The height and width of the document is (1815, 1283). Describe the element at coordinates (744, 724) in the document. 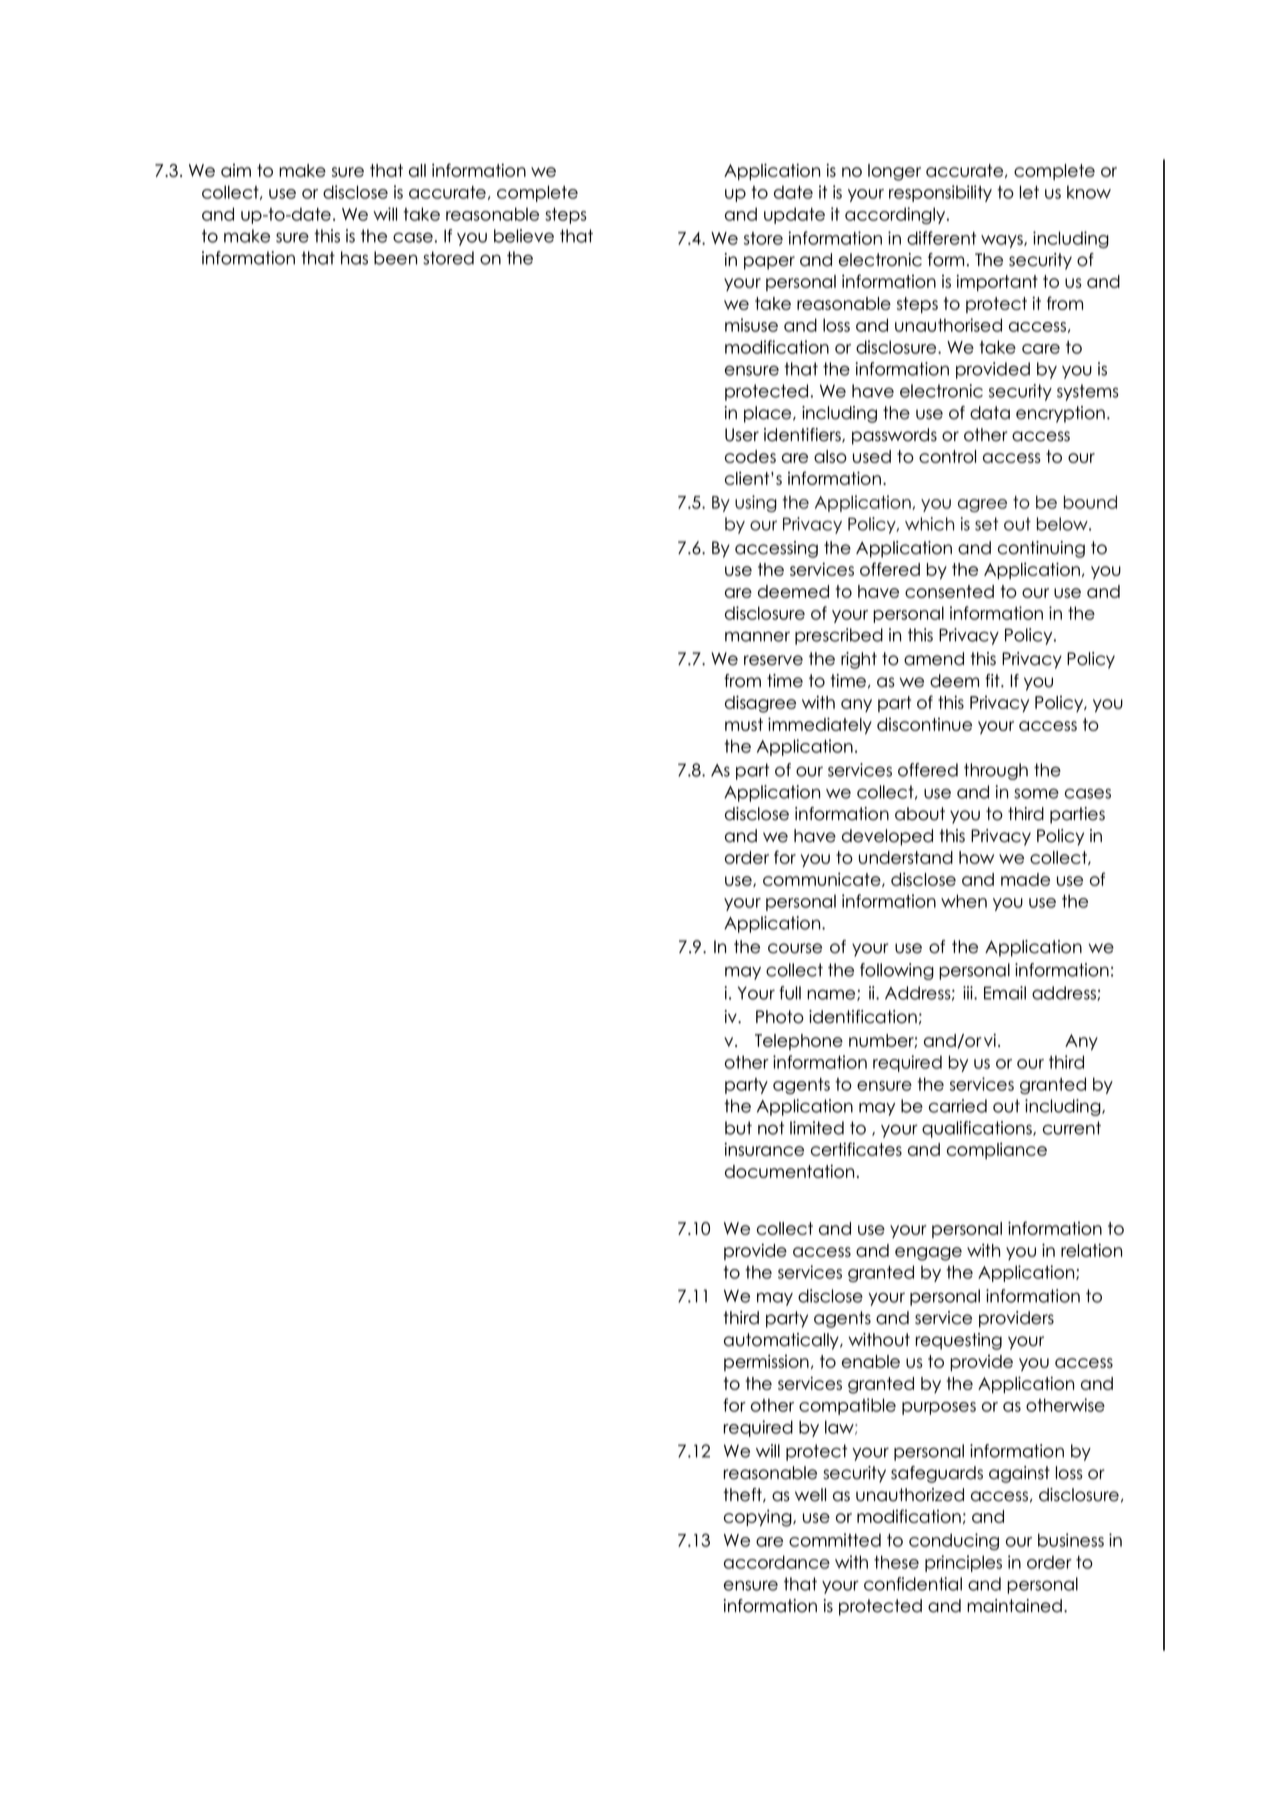

I see `must` at that location.
